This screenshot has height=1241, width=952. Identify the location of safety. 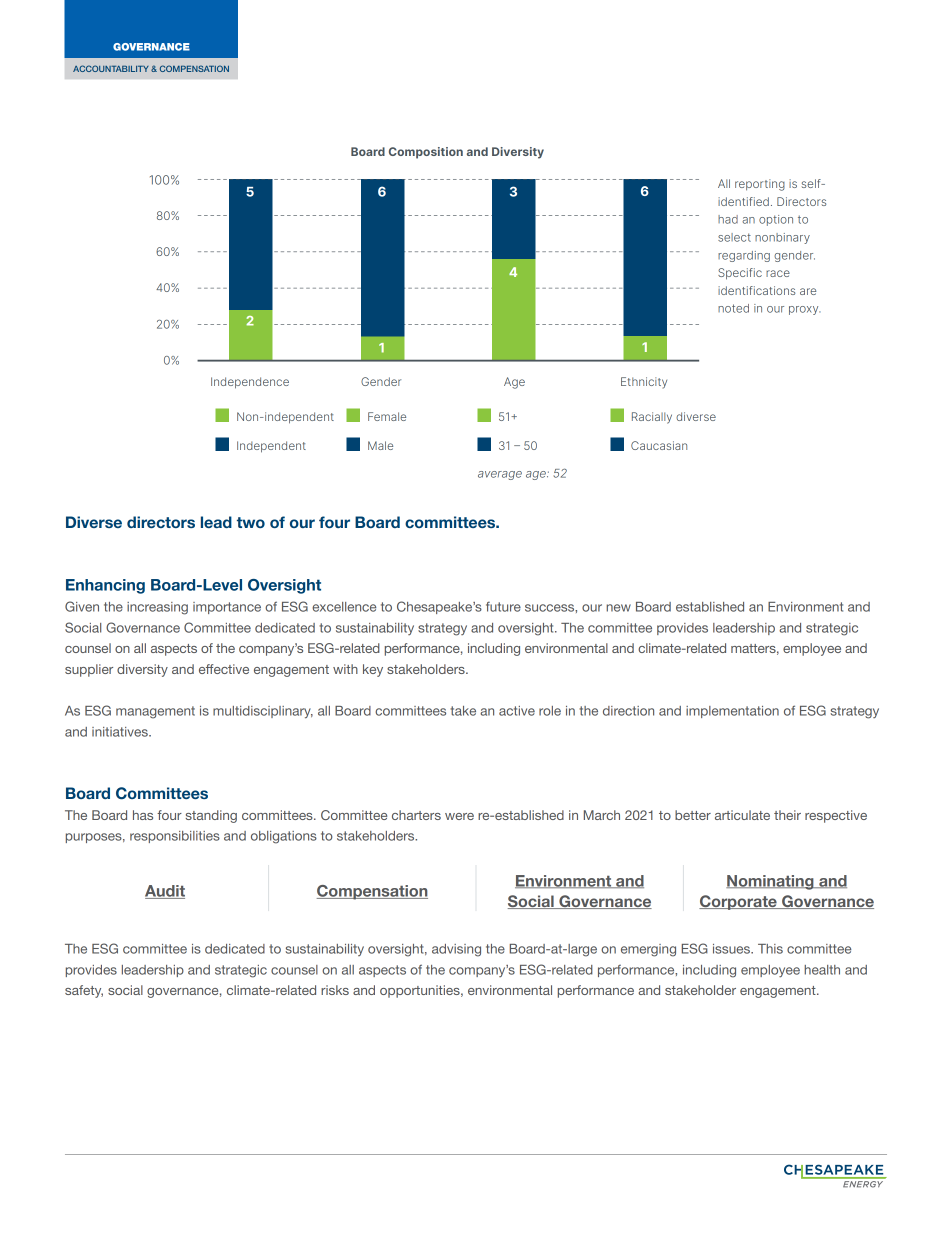
(84, 991).
